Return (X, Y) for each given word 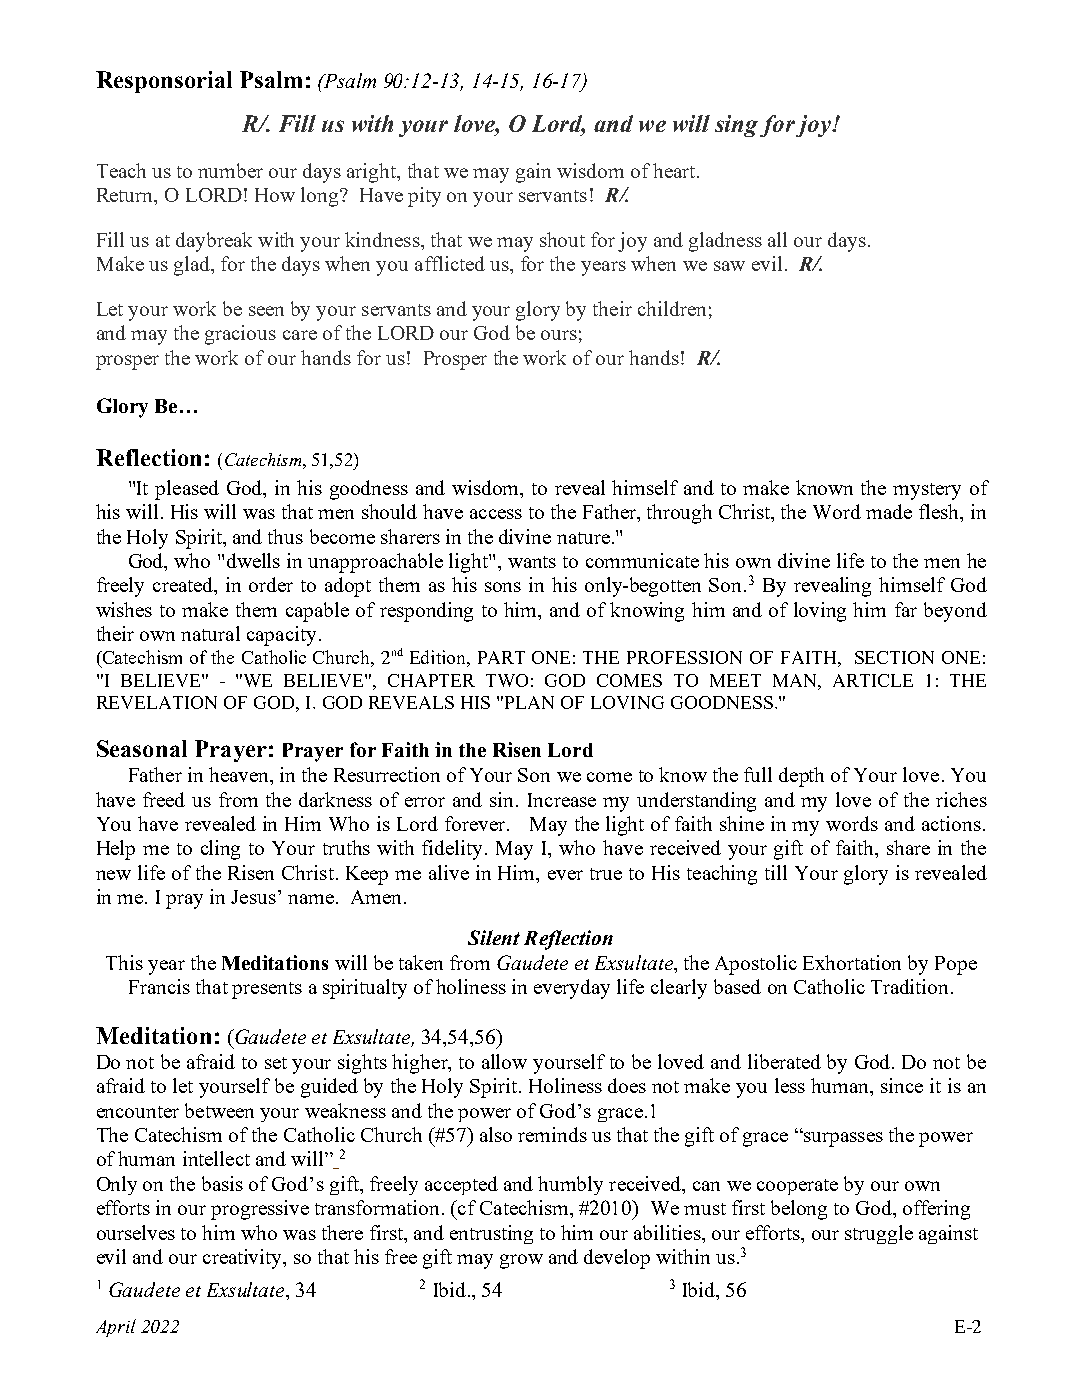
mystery (927, 491)
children (672, 308)
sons (503, 587)
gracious (240, 335)
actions (951, 823)
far (906, 609)
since (902, 1085)
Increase (562, 800)
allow (504, 1061)
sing (736, 126)
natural (210, 633)
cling (220, 850)
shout (562, 239)
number (230, 170)
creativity (244, 1259)
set (276, 1063)
